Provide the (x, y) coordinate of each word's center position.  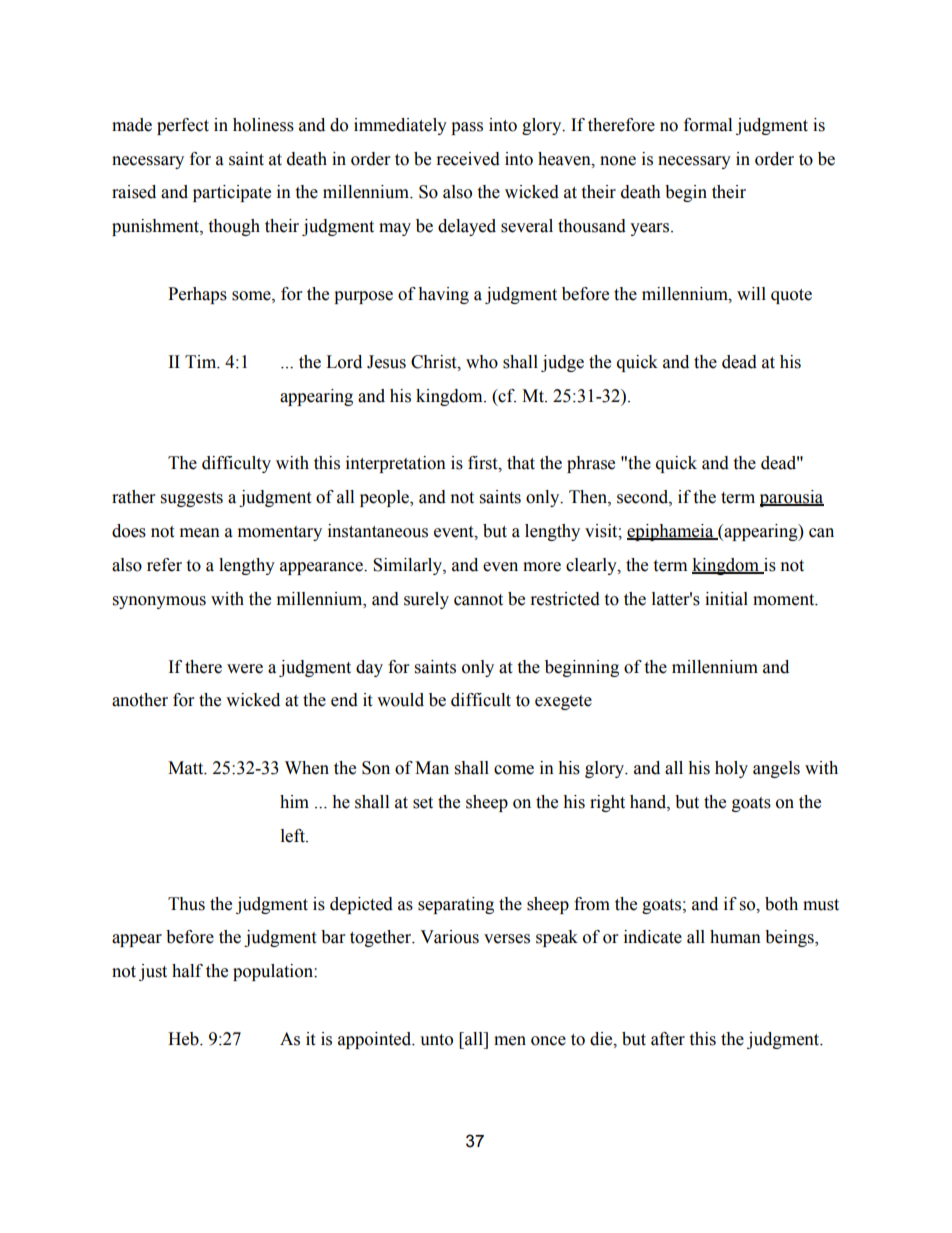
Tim (202, 362)
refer (164, 565)
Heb (184, 1039)
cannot (478, 600)
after (668, 1039)
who (482, 362)
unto (436, 1040)
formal (708, 125)
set (423, 803)
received (468, 159)
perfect (183, 126)
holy (731, 769)
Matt (187, 768)
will (751, 293)
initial (726, 599)
